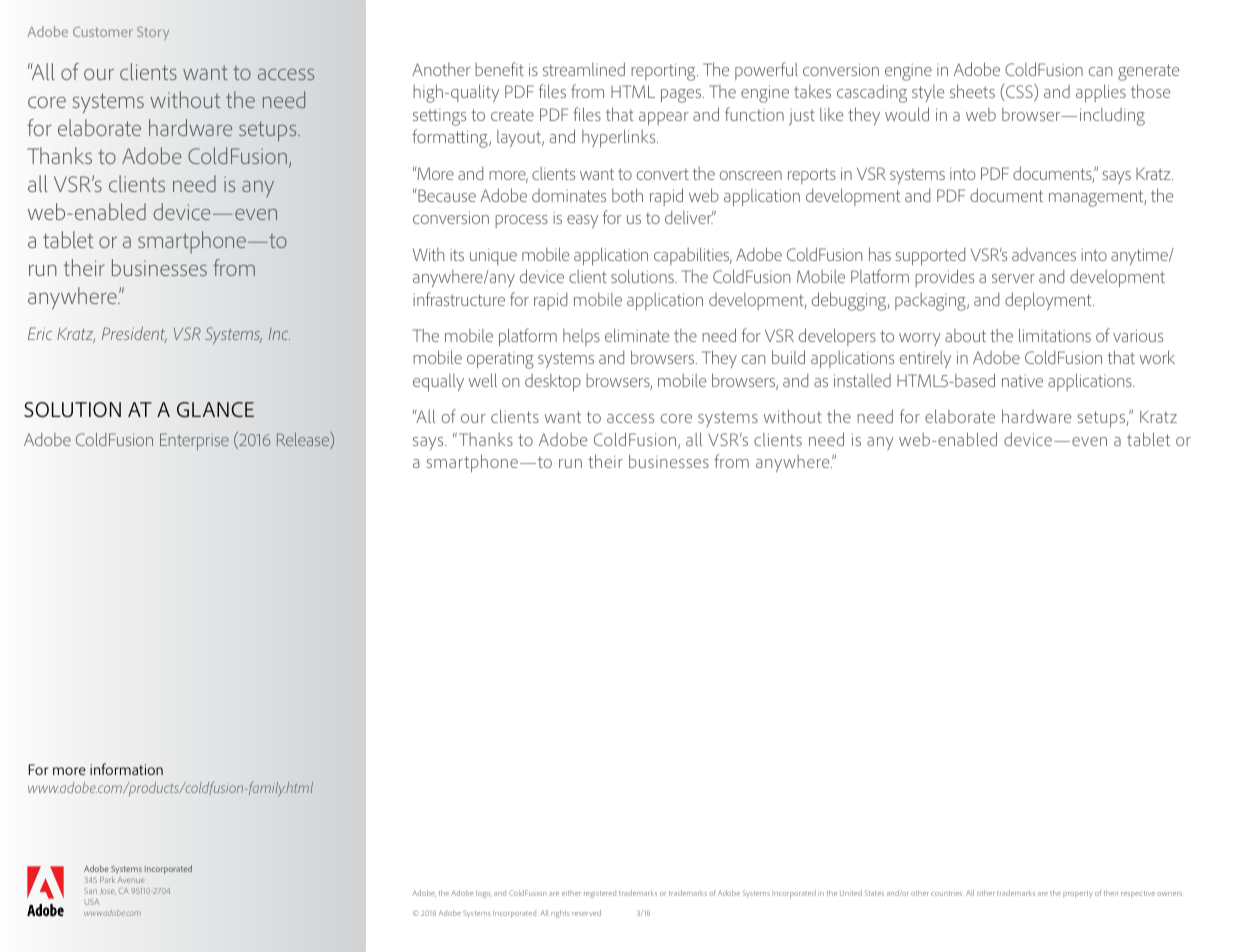  Describe the element at coordinates (584, 69) in the image. I see `streamlined` at that location.
